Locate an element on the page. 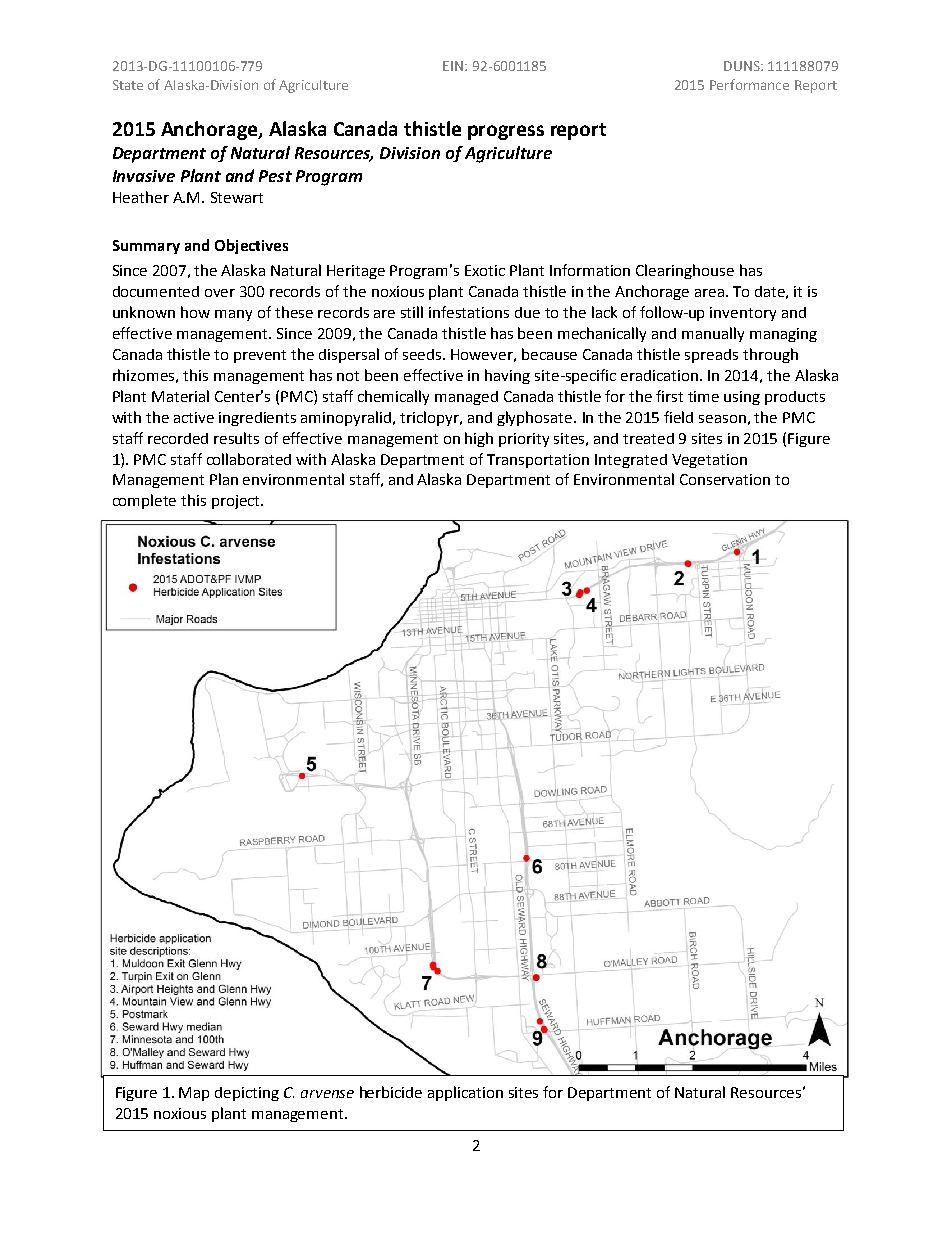  Map is located at coordinates (194, 1094).
